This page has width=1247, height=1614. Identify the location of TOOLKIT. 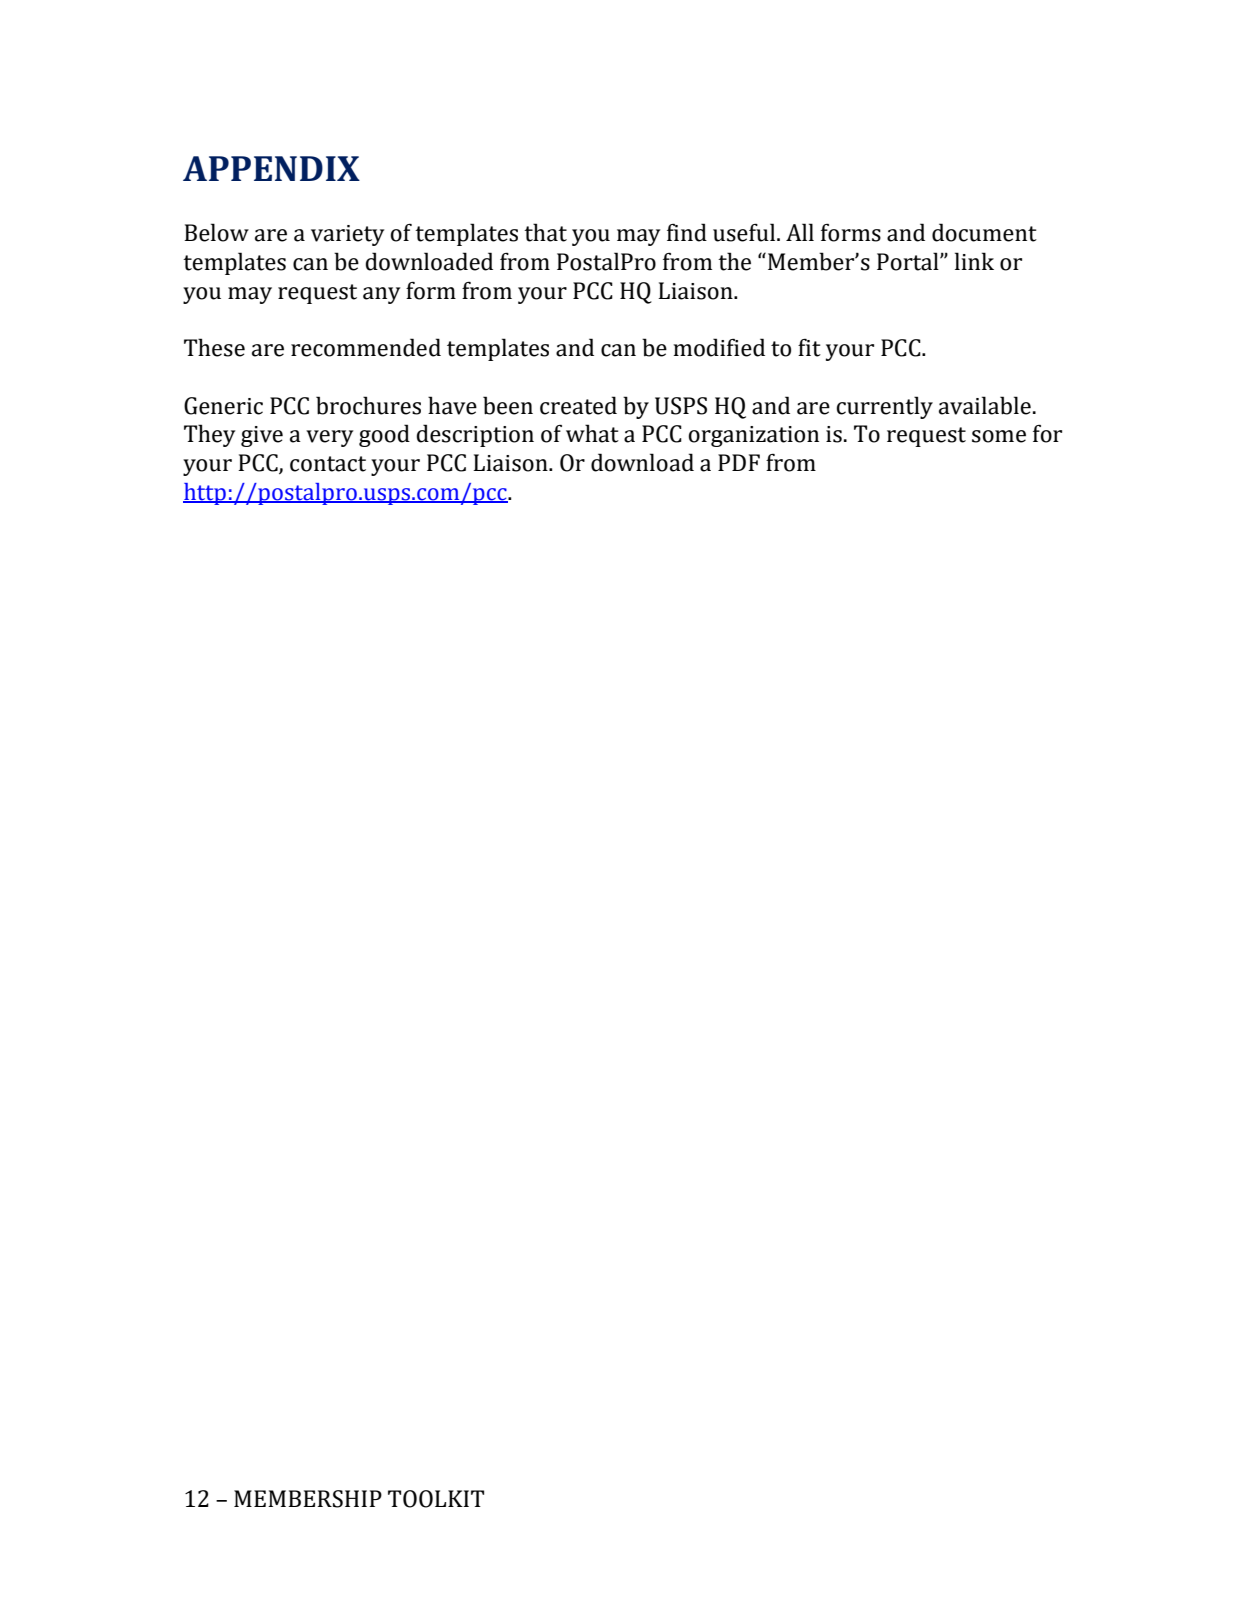
(436, 1499).
